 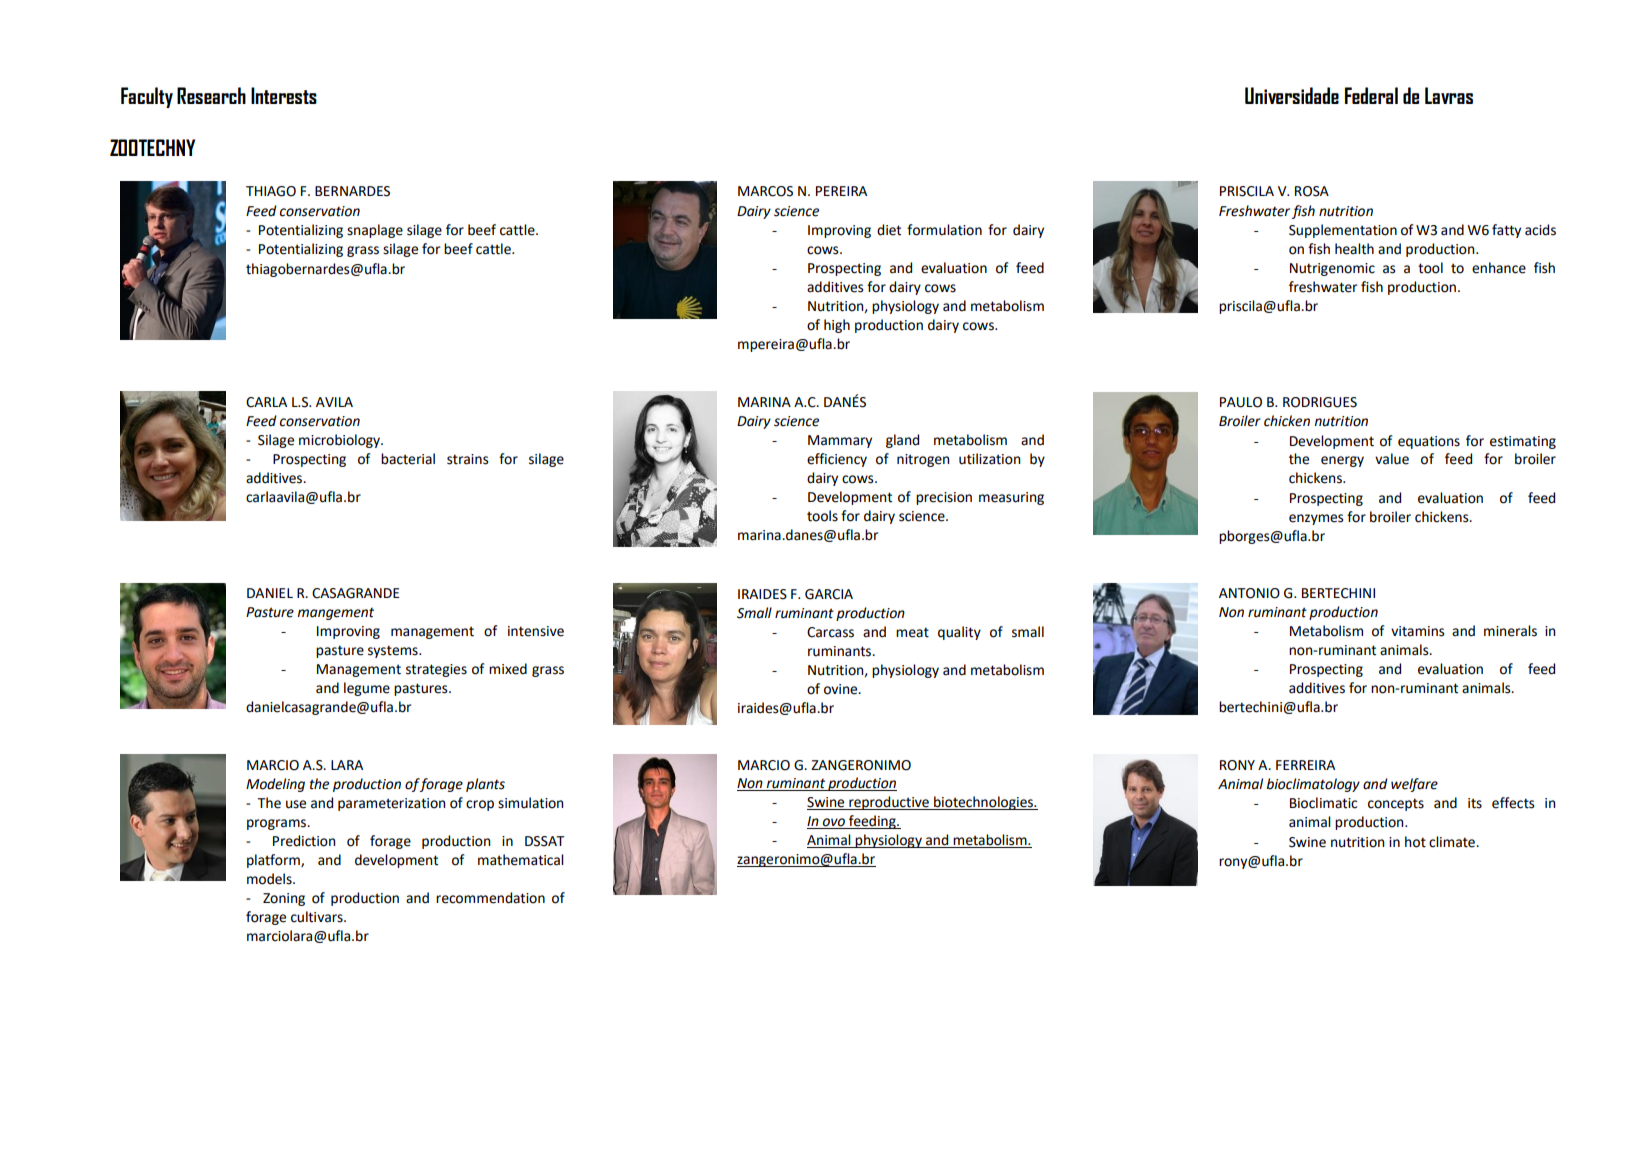 I want to click on precision, so click(x=944, y=498).
